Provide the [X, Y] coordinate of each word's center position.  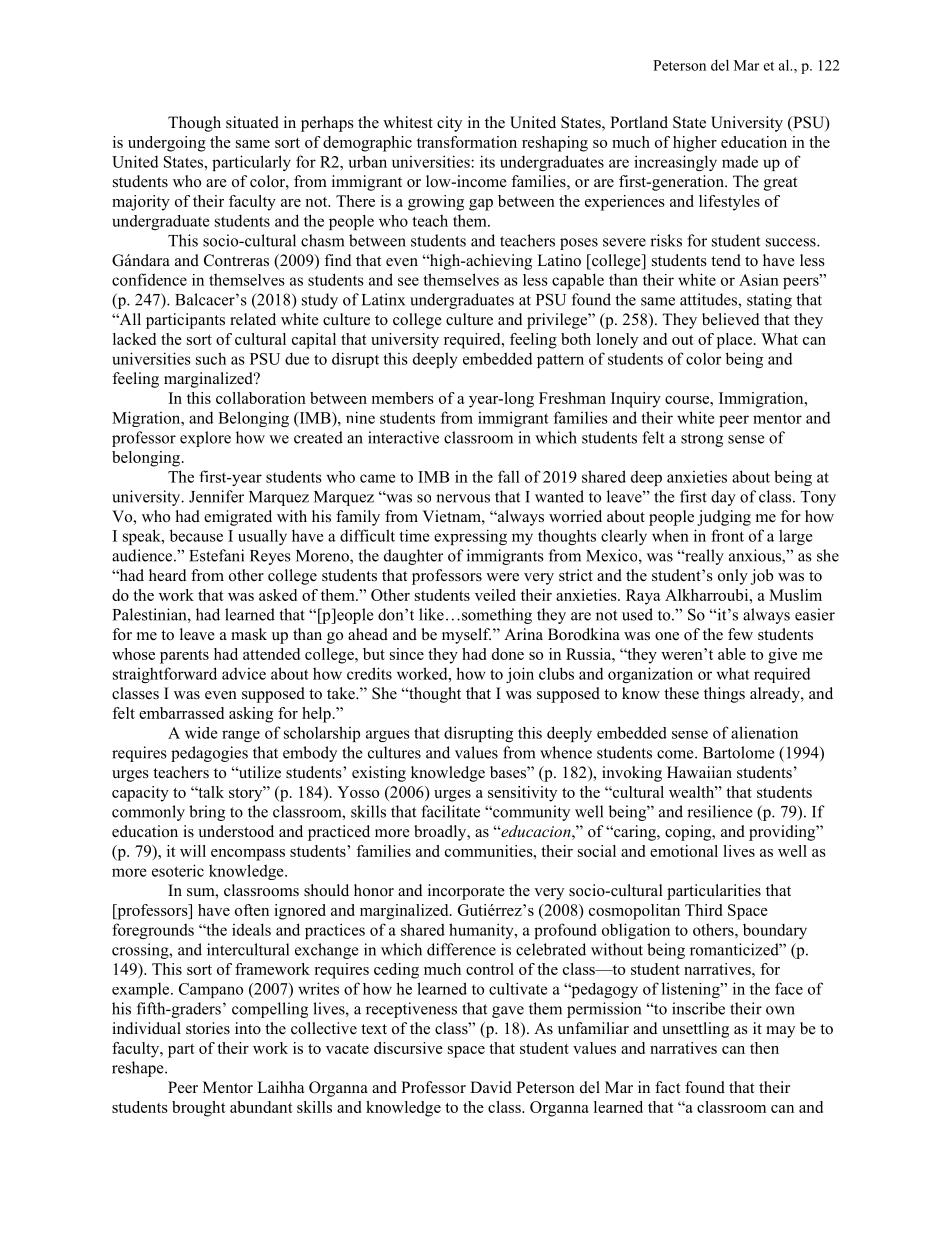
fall [509, 476]
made [740, 161]
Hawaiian [699, 772]
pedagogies [209, 754]
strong [702, 440]
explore [205, 439]
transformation [467, 142]
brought [199, 1109]
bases [509, 772]
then [764, 1048]
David [491, 1087]
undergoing [167, 144]
